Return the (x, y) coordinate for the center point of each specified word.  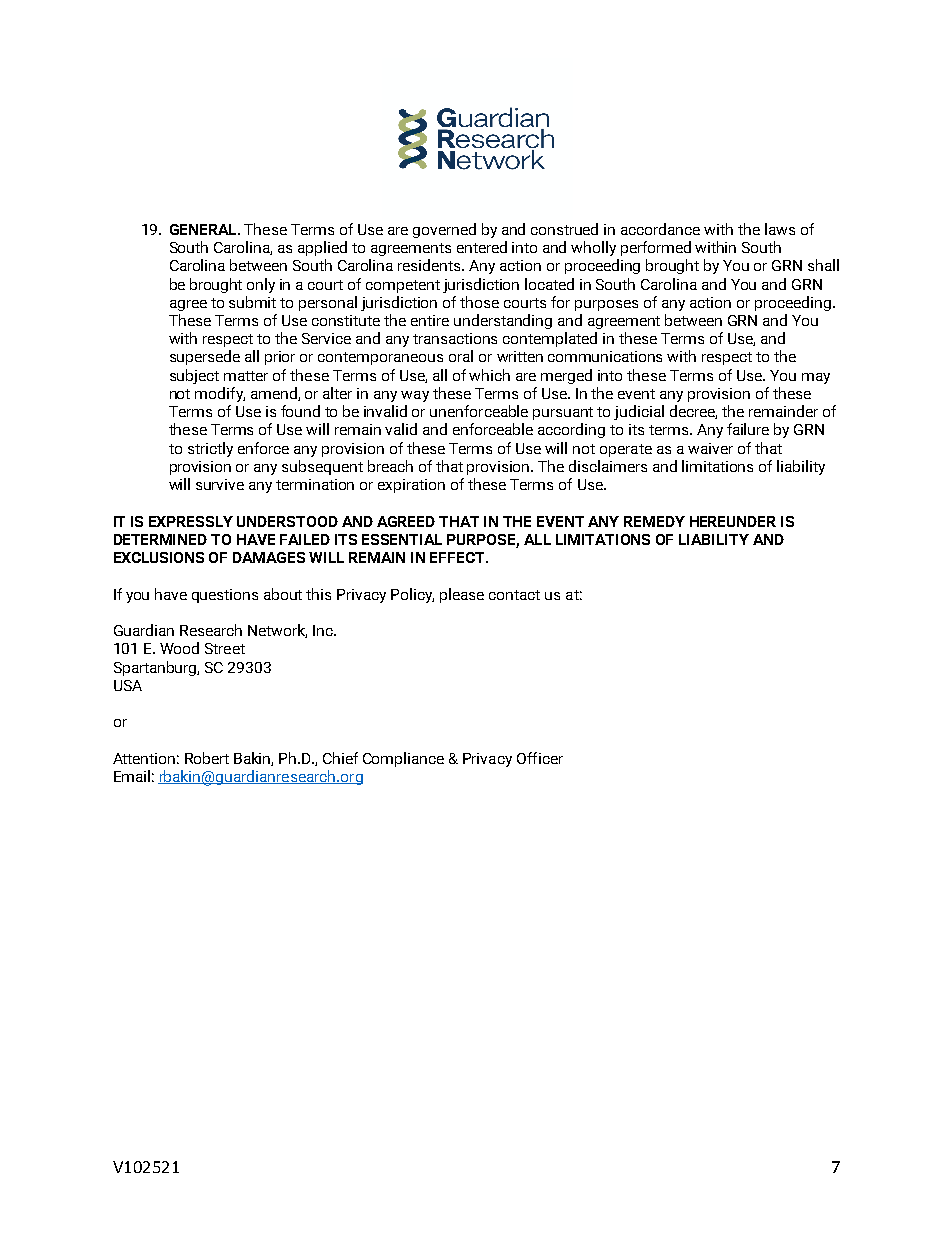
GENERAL (204, 229)
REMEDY (654, 521)
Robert (207, 758)
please (462, 595)
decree (693, 412)
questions (225, 596)
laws (780, 229)
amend (275, 394)
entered (482, 247)
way (415, 396)
